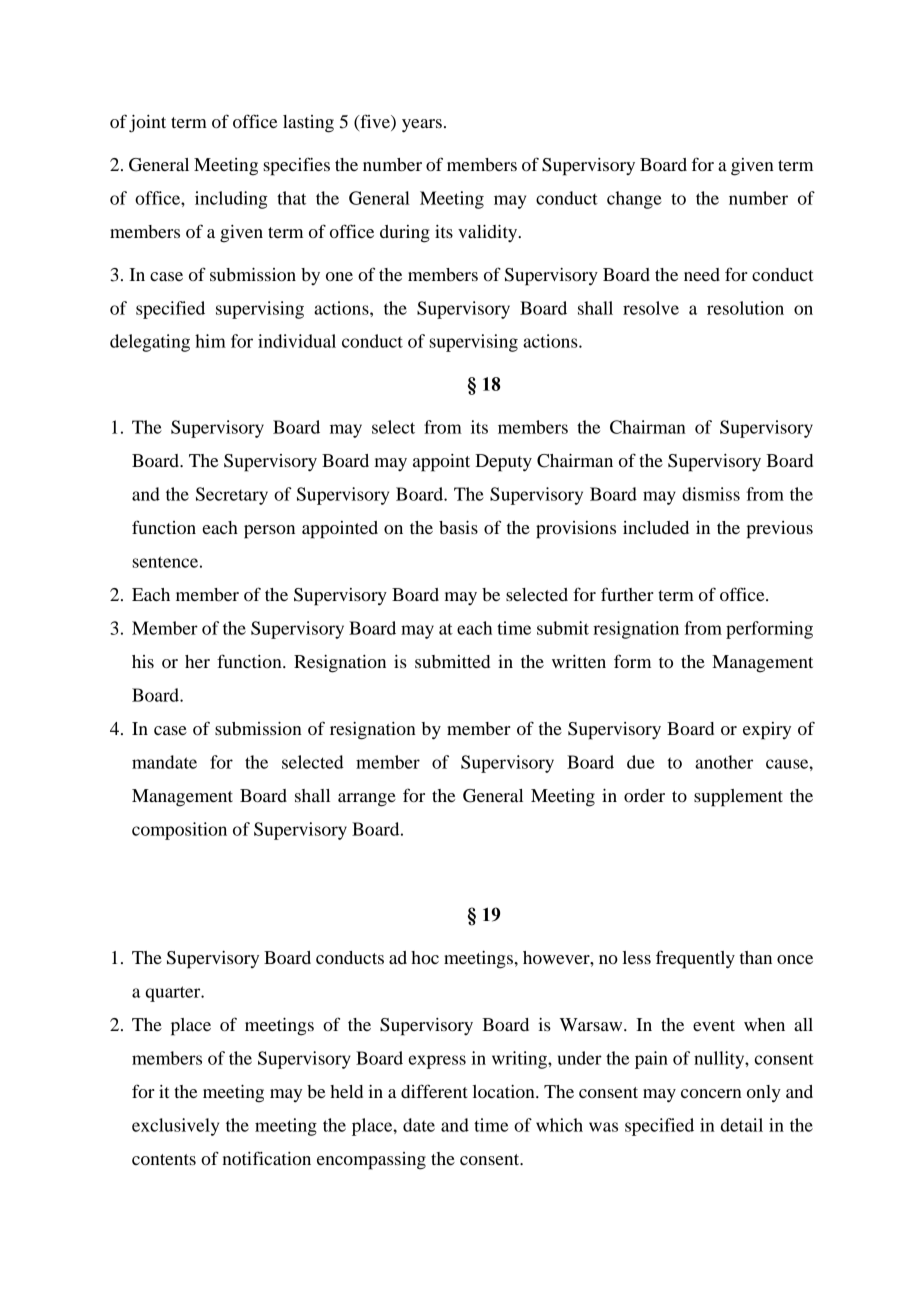  What do you see at coordinates (143, 661) in the screenshot?
I see `his` at bounding box center [143, 661].
